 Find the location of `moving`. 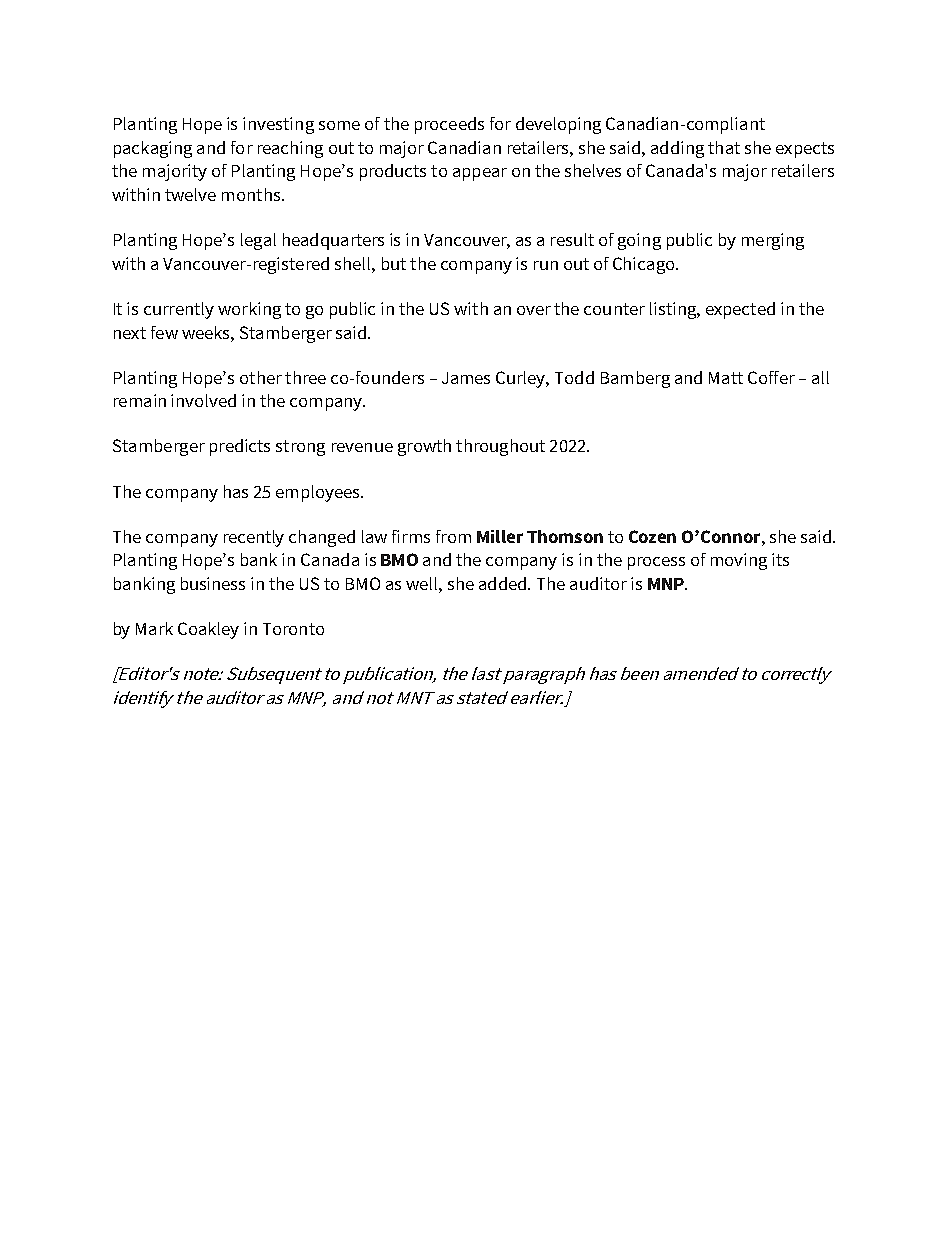

moving is located at coordinates (739, 561).
